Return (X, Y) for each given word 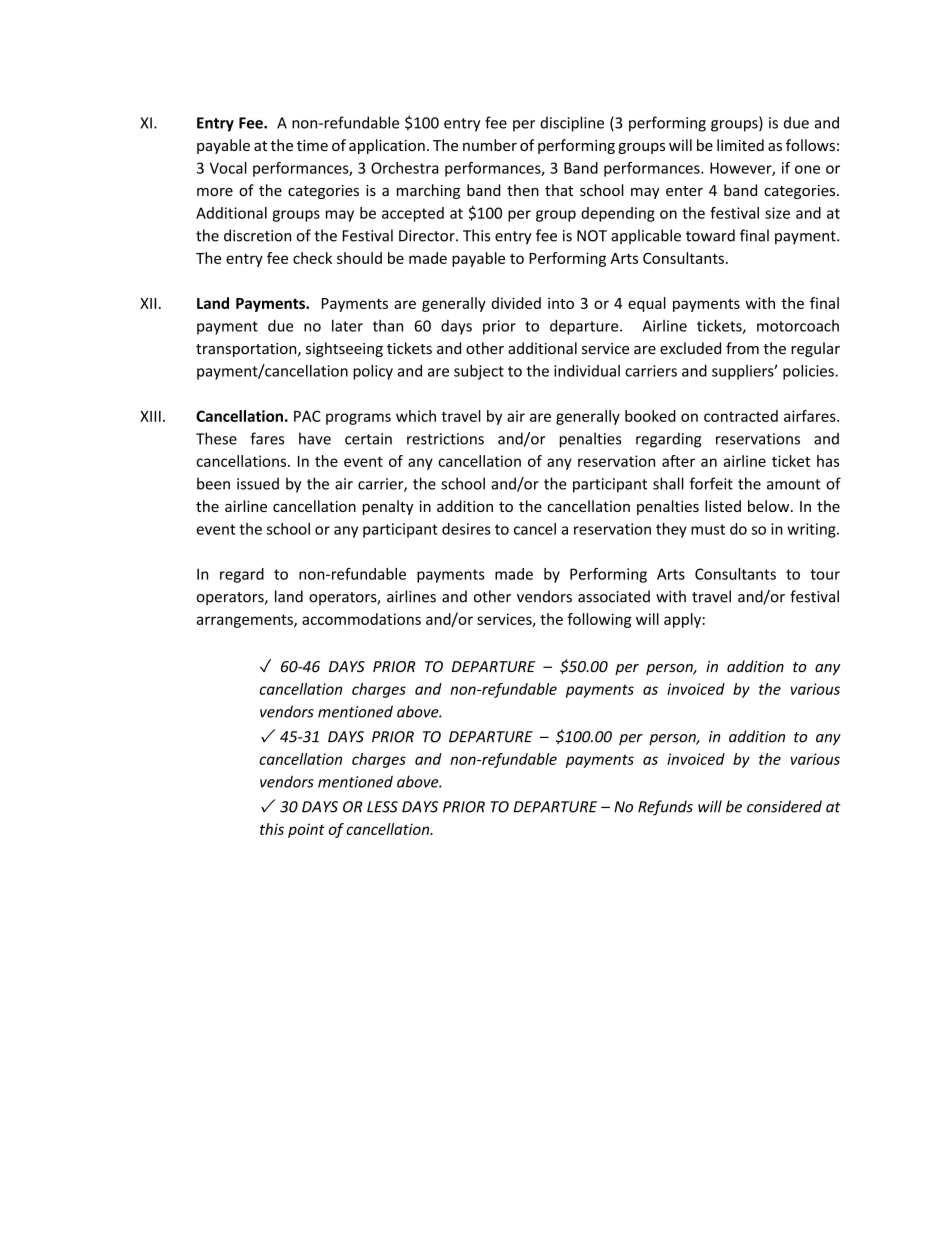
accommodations (361, 619)
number (490, 145)
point (306, 830)
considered (784, 806)
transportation (247, 350)
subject (479, 372)
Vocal (228, 168)
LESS (382, 807)
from (742, 348)
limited (740, 145)
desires (466, 529)
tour (825, 574)
